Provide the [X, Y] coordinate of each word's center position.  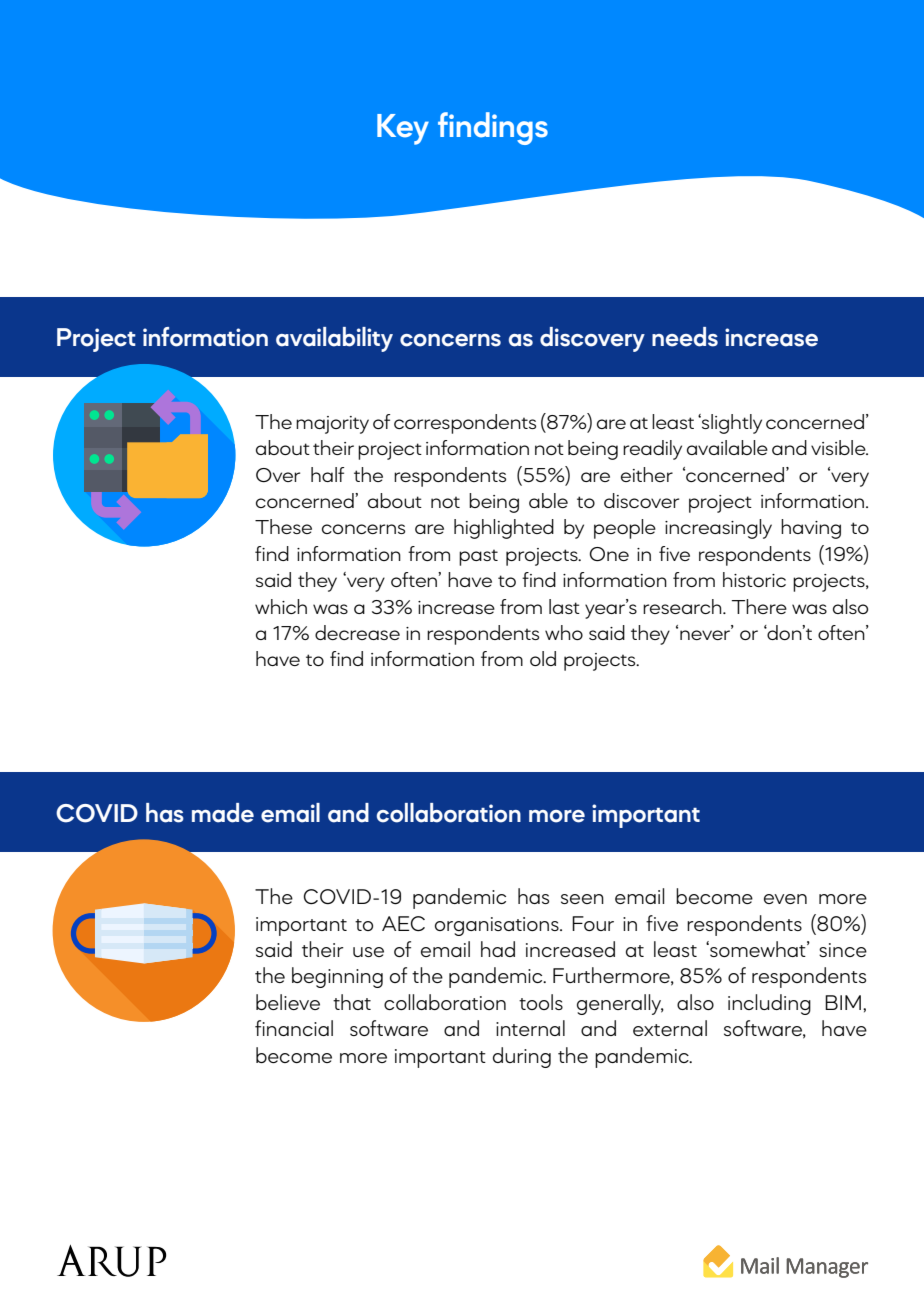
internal [530, 1028]
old [543, 658]
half [327, 474]
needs [685, 337]
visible [839, 447]
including [769, 1004]
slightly [731, 424]
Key [403, 129]
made [223, 813]
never [706, 634]
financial [294, 1028]
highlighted [504, 529]
